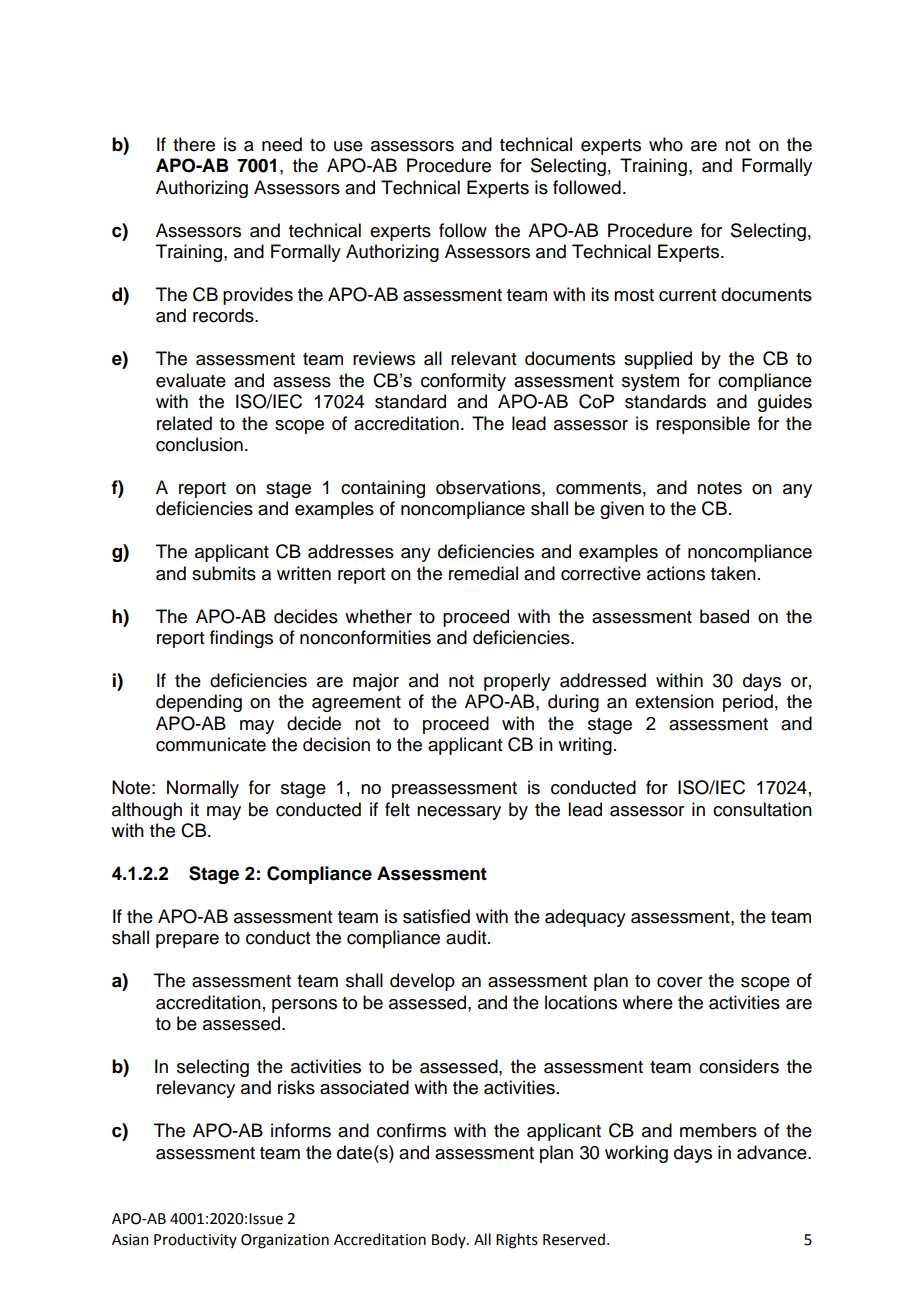  I want to click on extension, so click(674, 701).
